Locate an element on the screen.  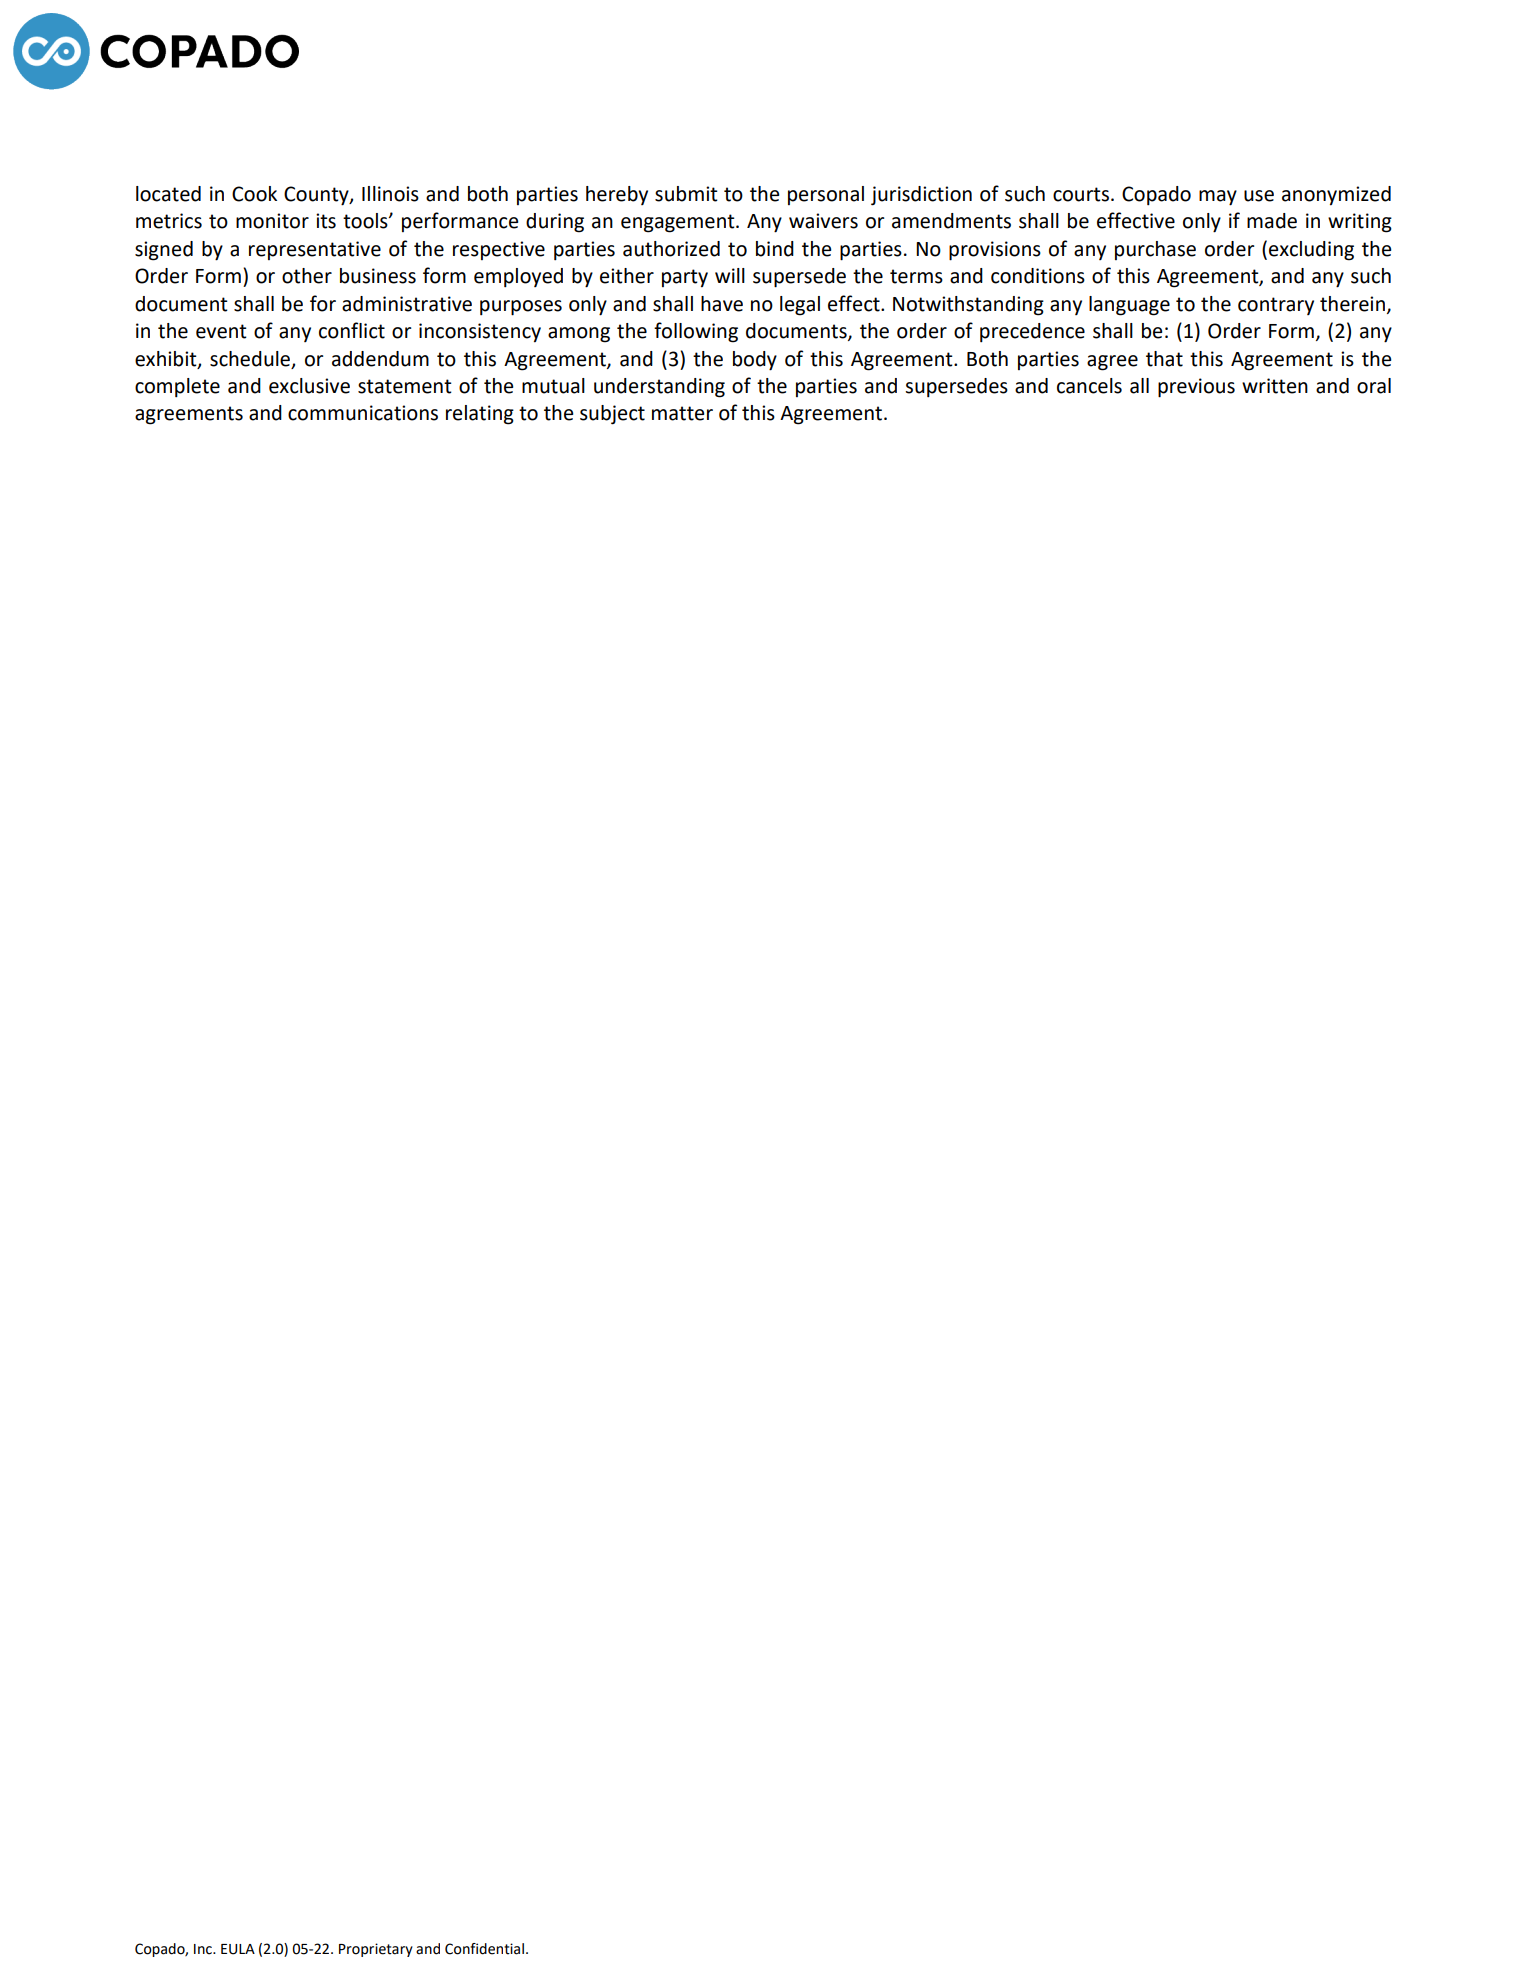
representative is located at coordinates (315, 250).
